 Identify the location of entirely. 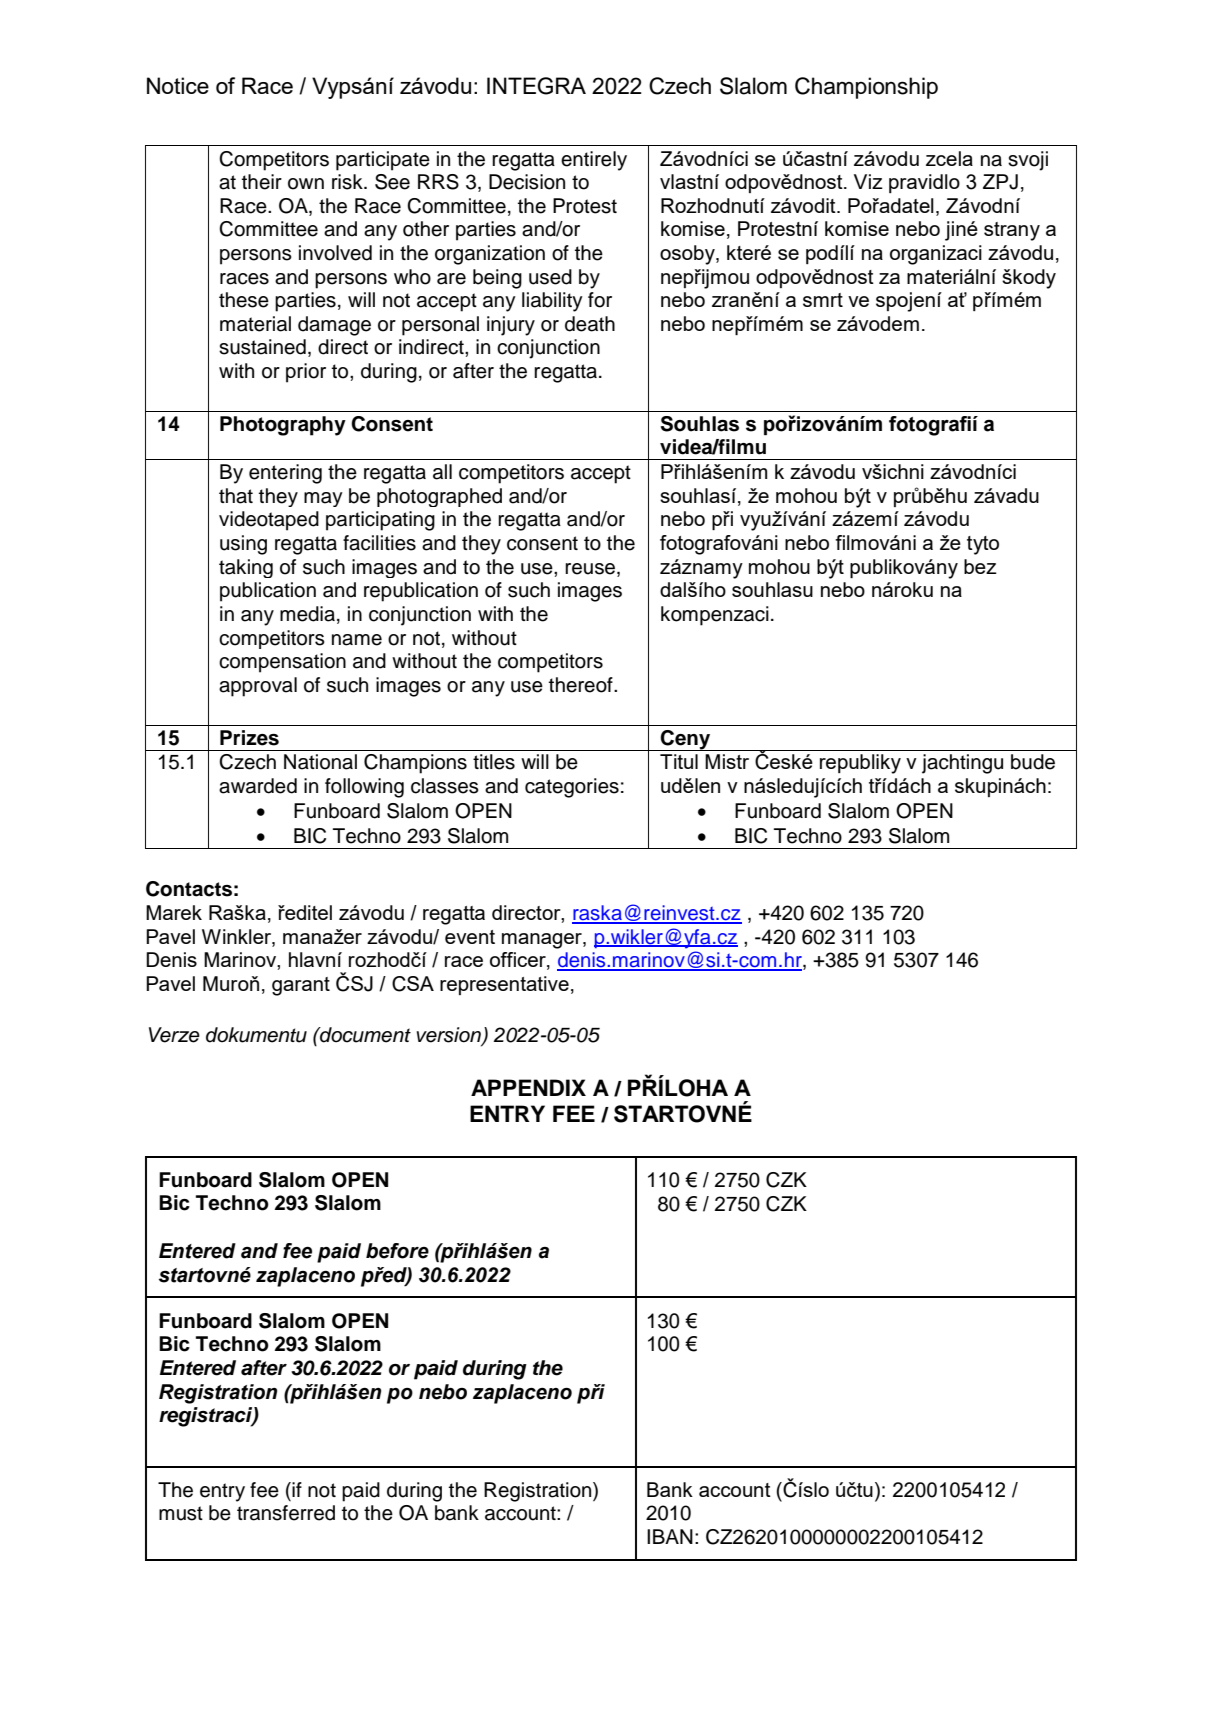
(594, 161).
